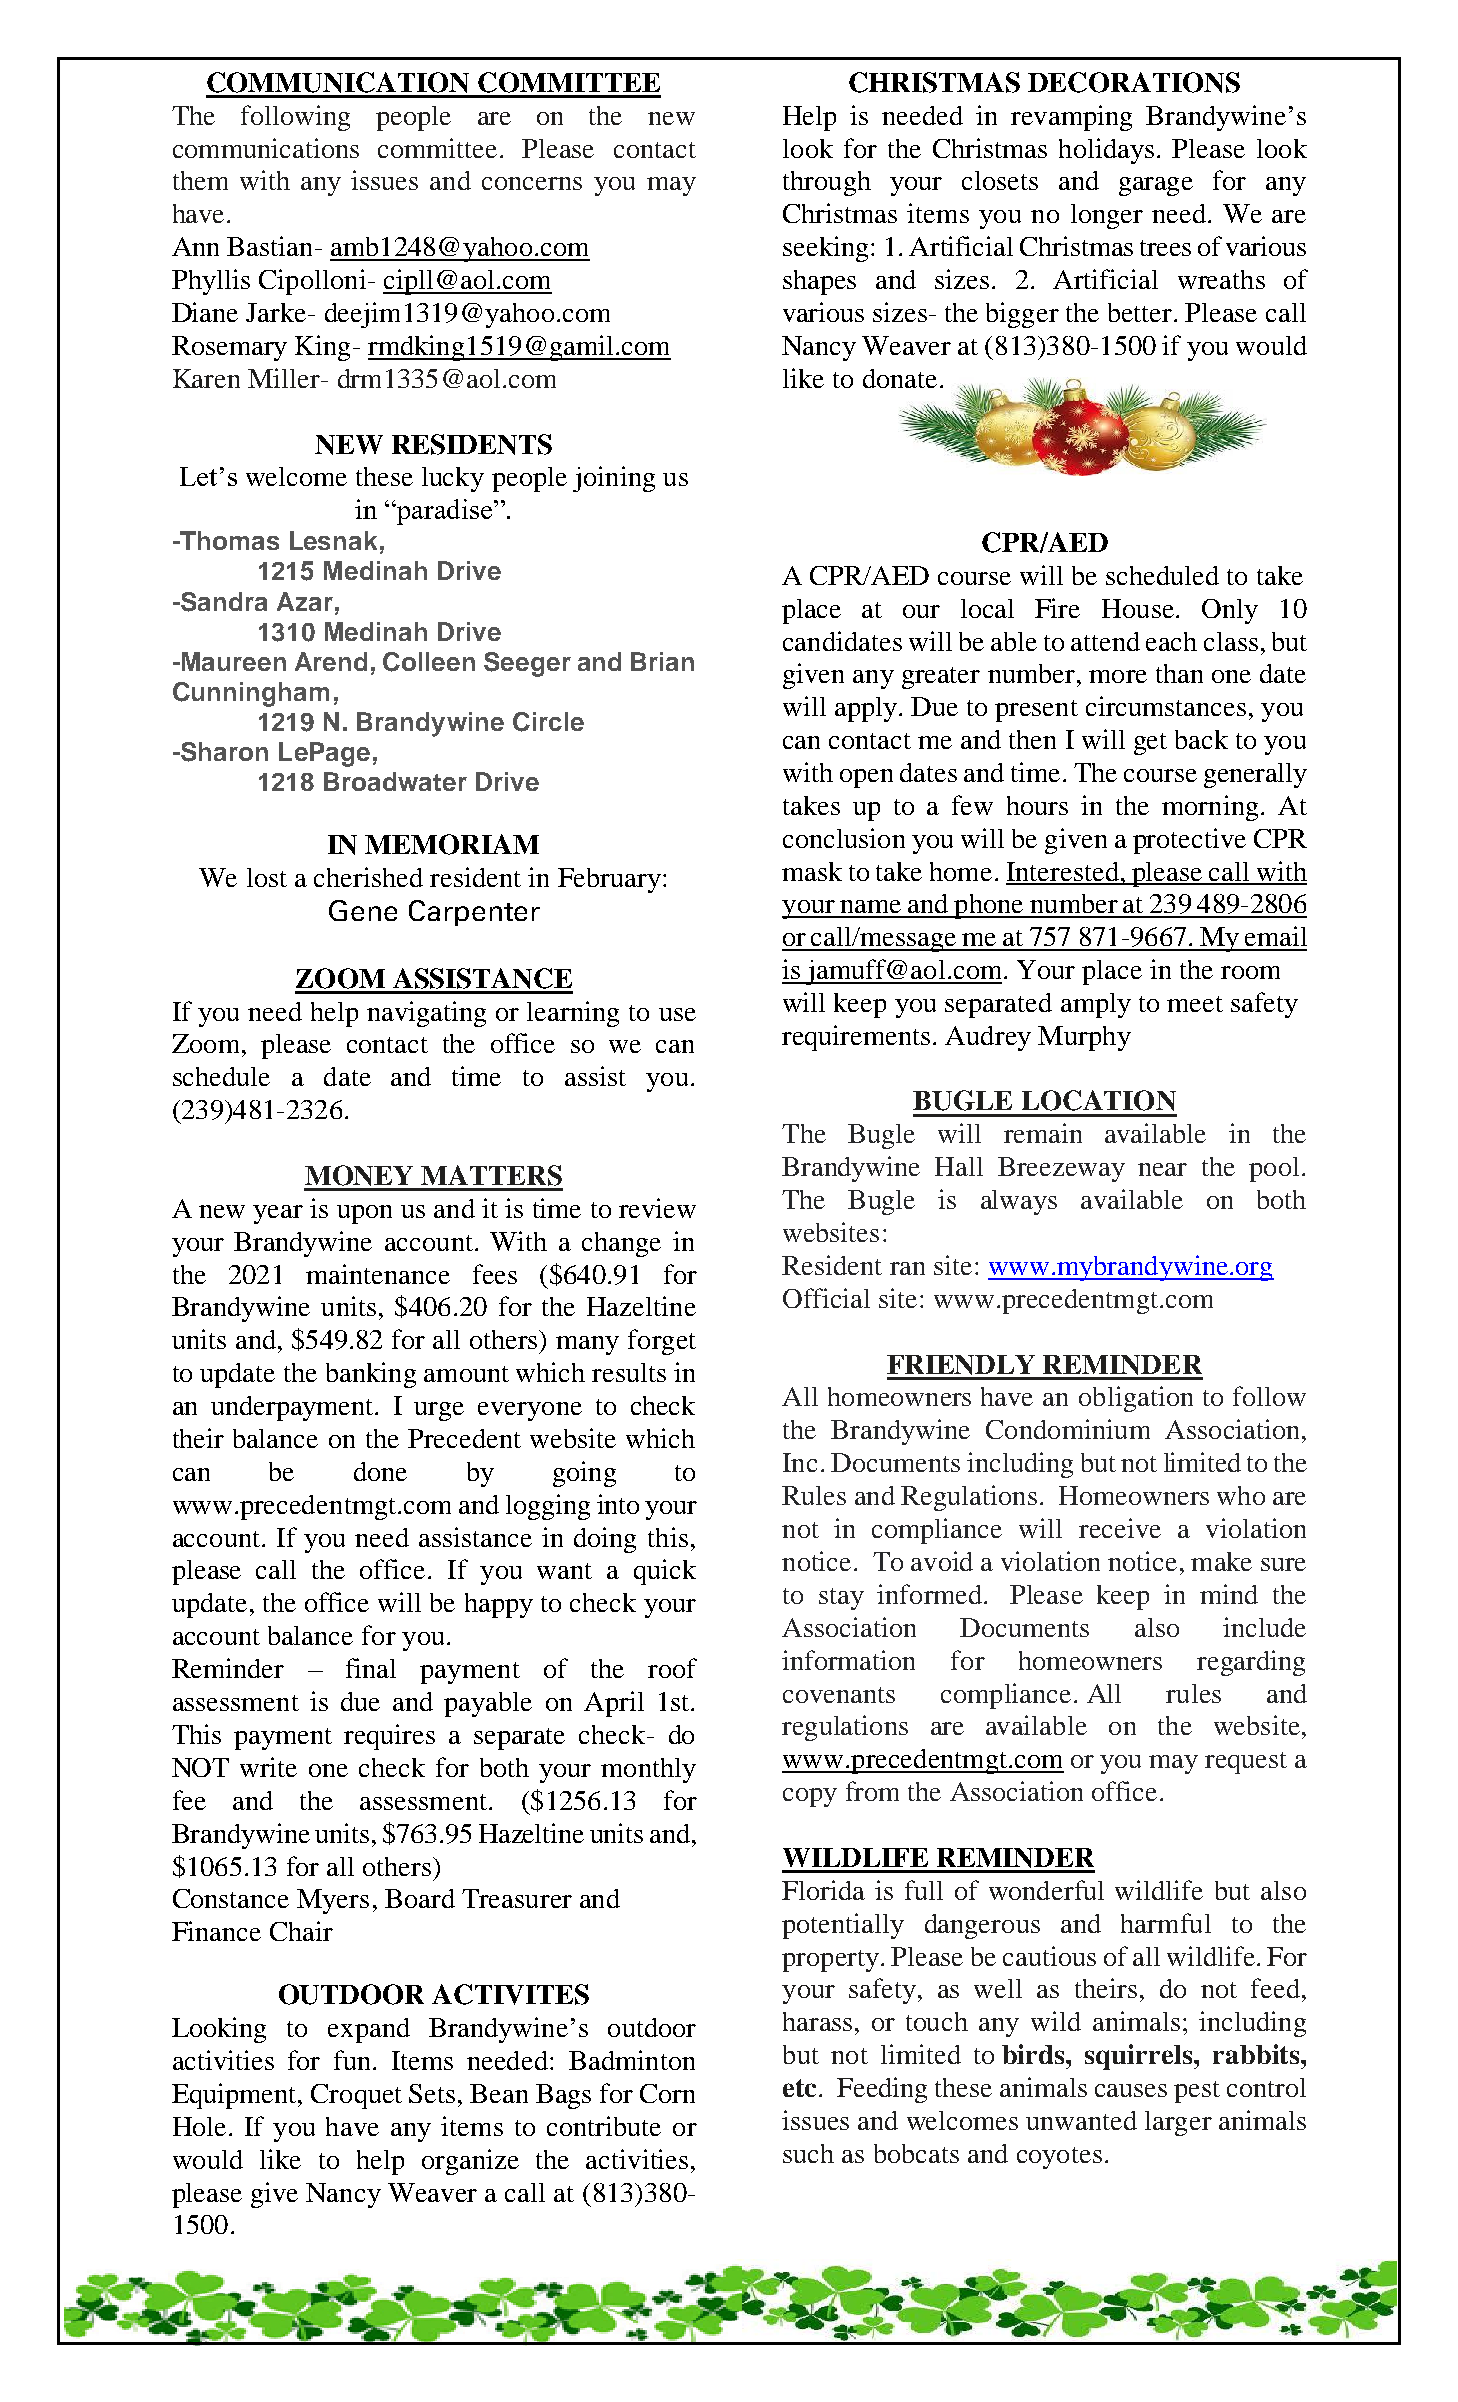  I want to click on through, so click(827, 183).
